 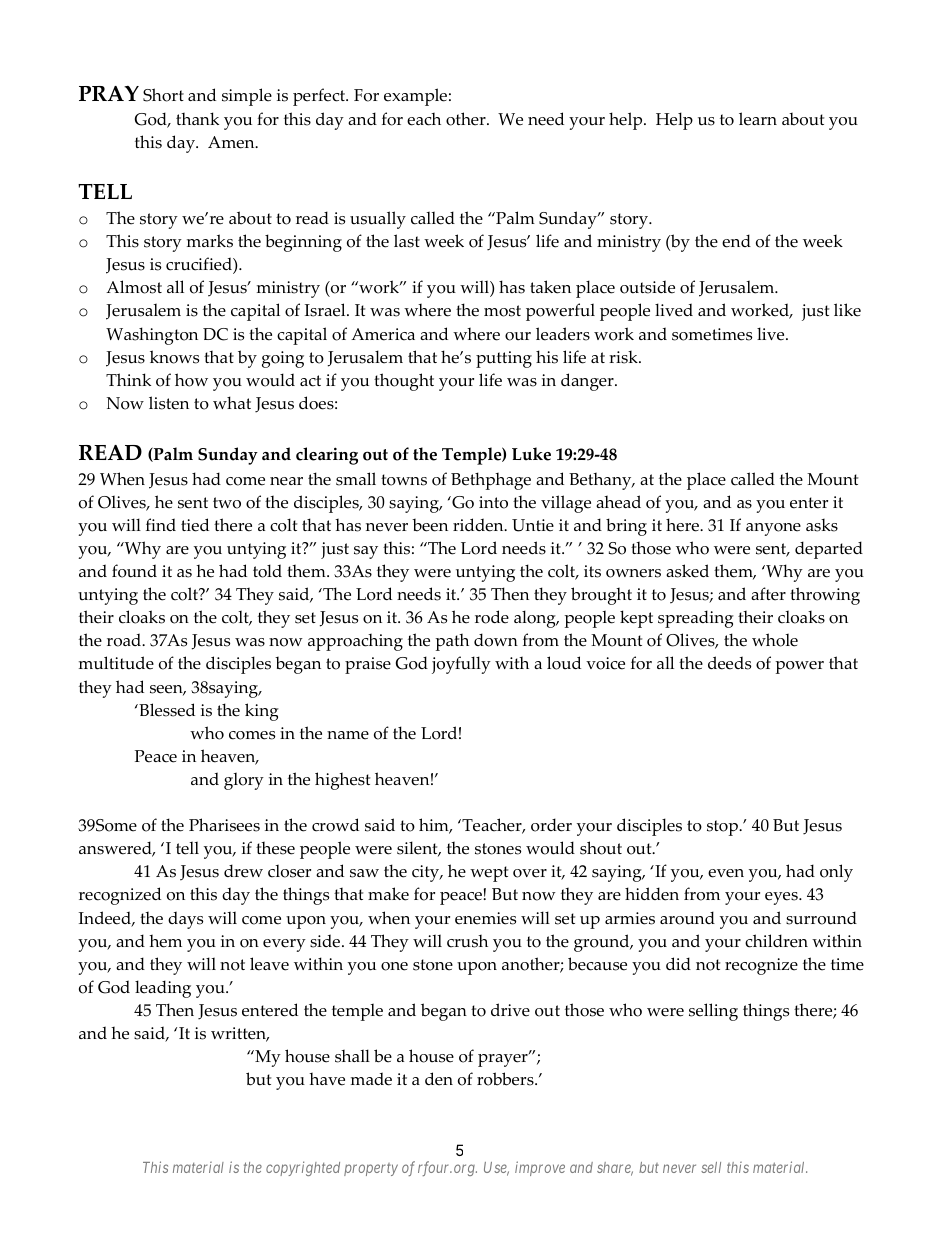 What do you see at coordinates (723, 828) in the screenshot?
I see `stop` at bounding box center [723, 828].
